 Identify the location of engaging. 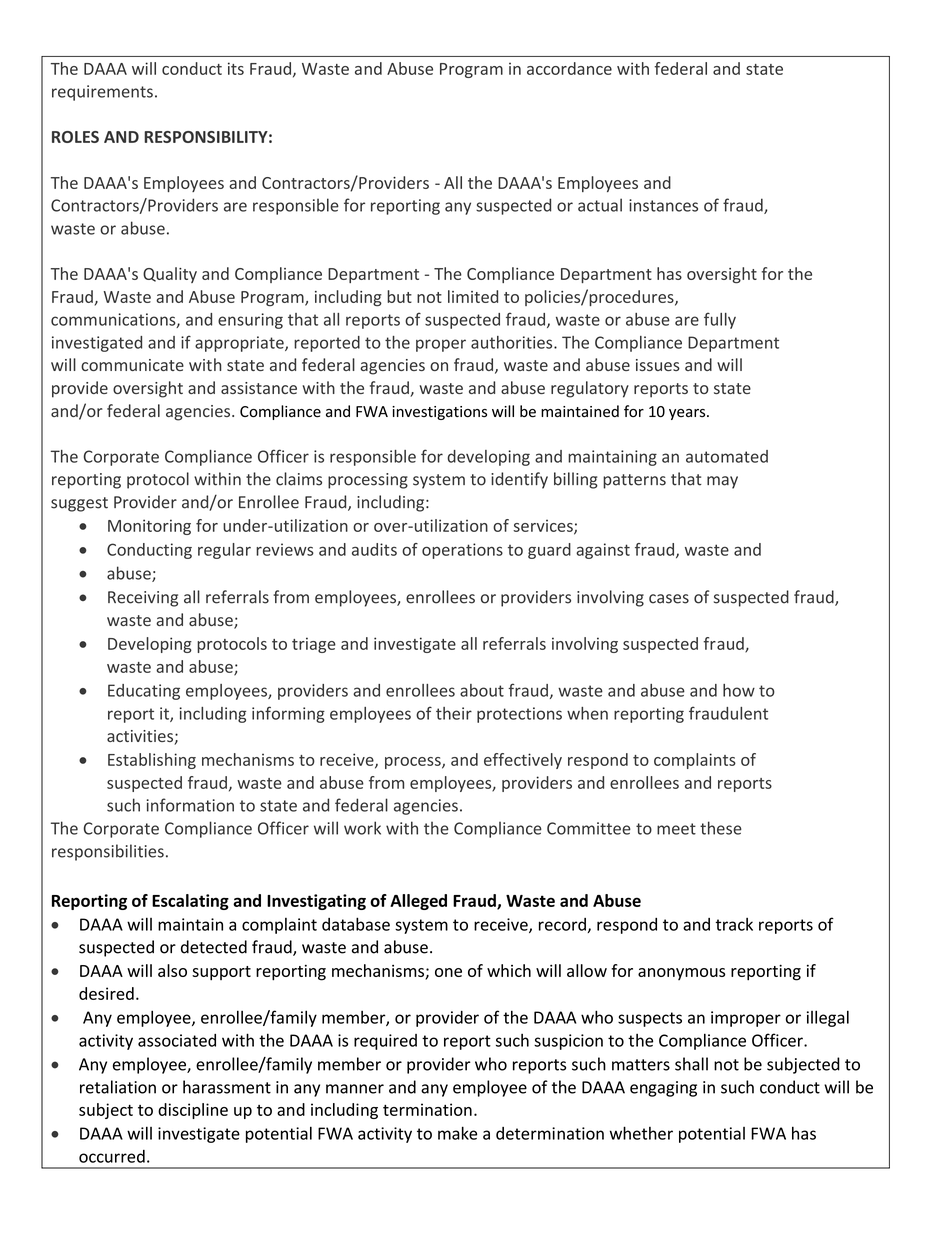
(663, 1089).
